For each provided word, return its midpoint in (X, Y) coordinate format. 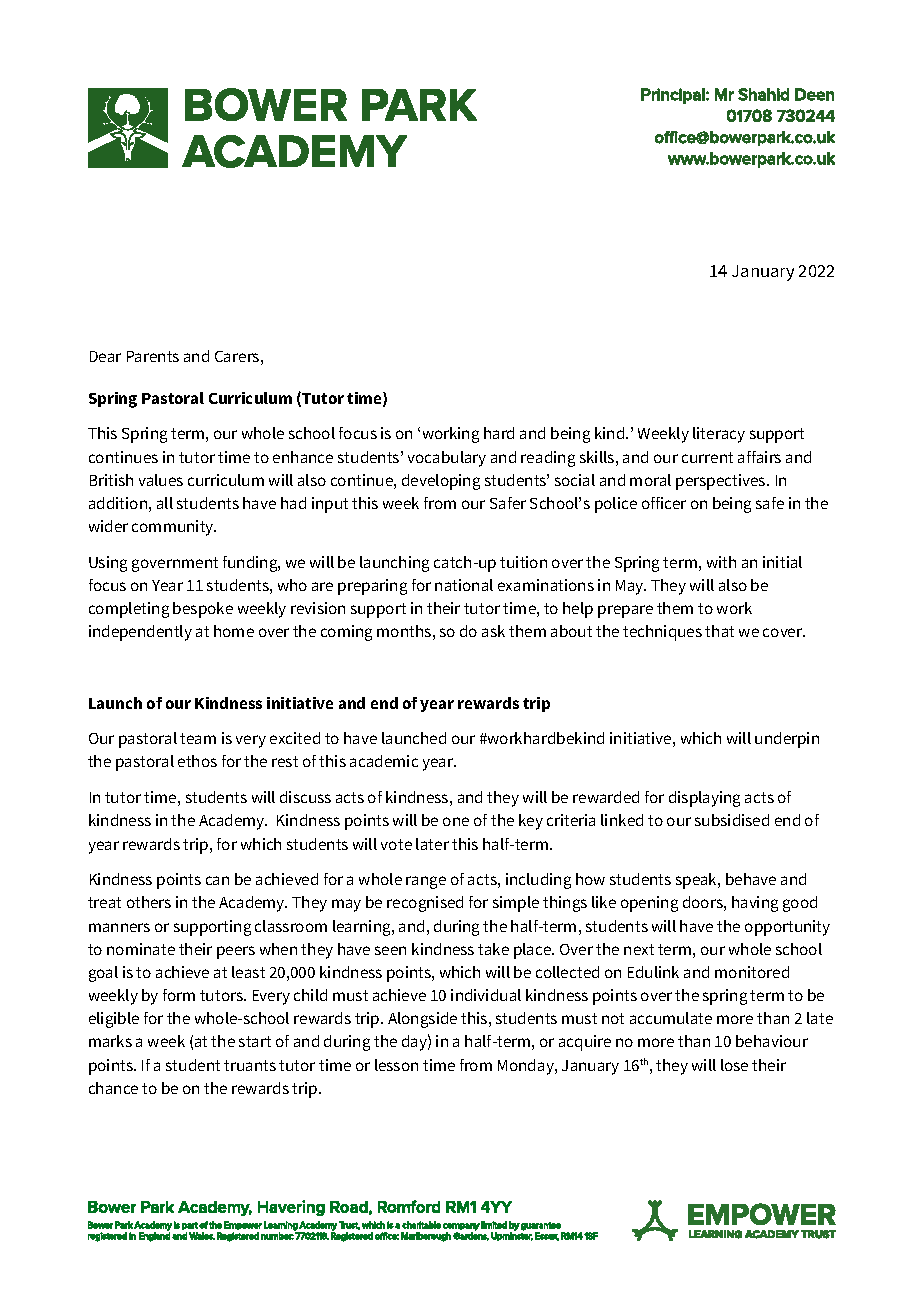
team (198, 738)
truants (250, 1065)
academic (384, 761)
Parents (153, 356)
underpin (787, 740)
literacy (719, 435)
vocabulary (447, 459)
